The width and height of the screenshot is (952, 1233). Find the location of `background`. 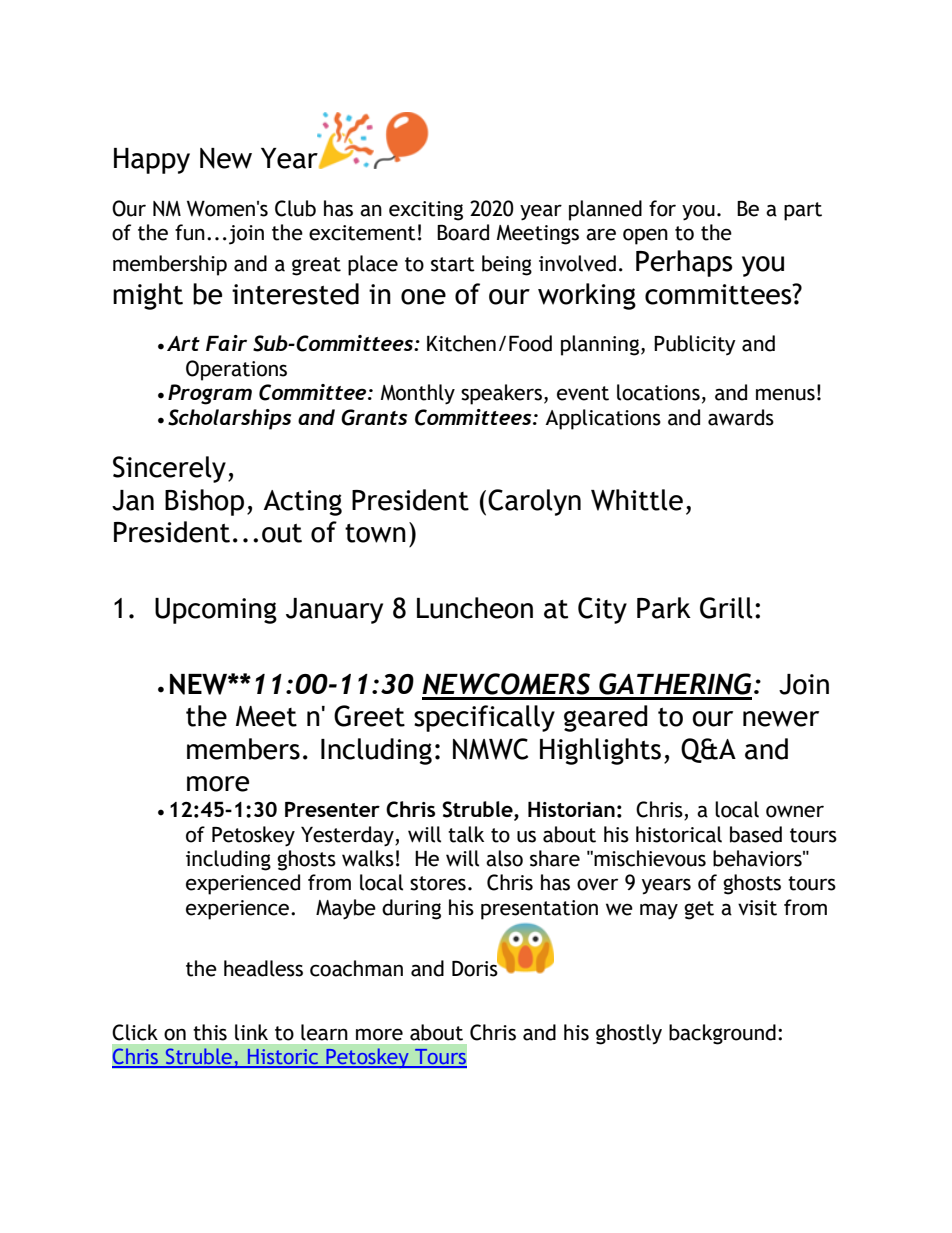

background is located at coordinates (722, 1034).
